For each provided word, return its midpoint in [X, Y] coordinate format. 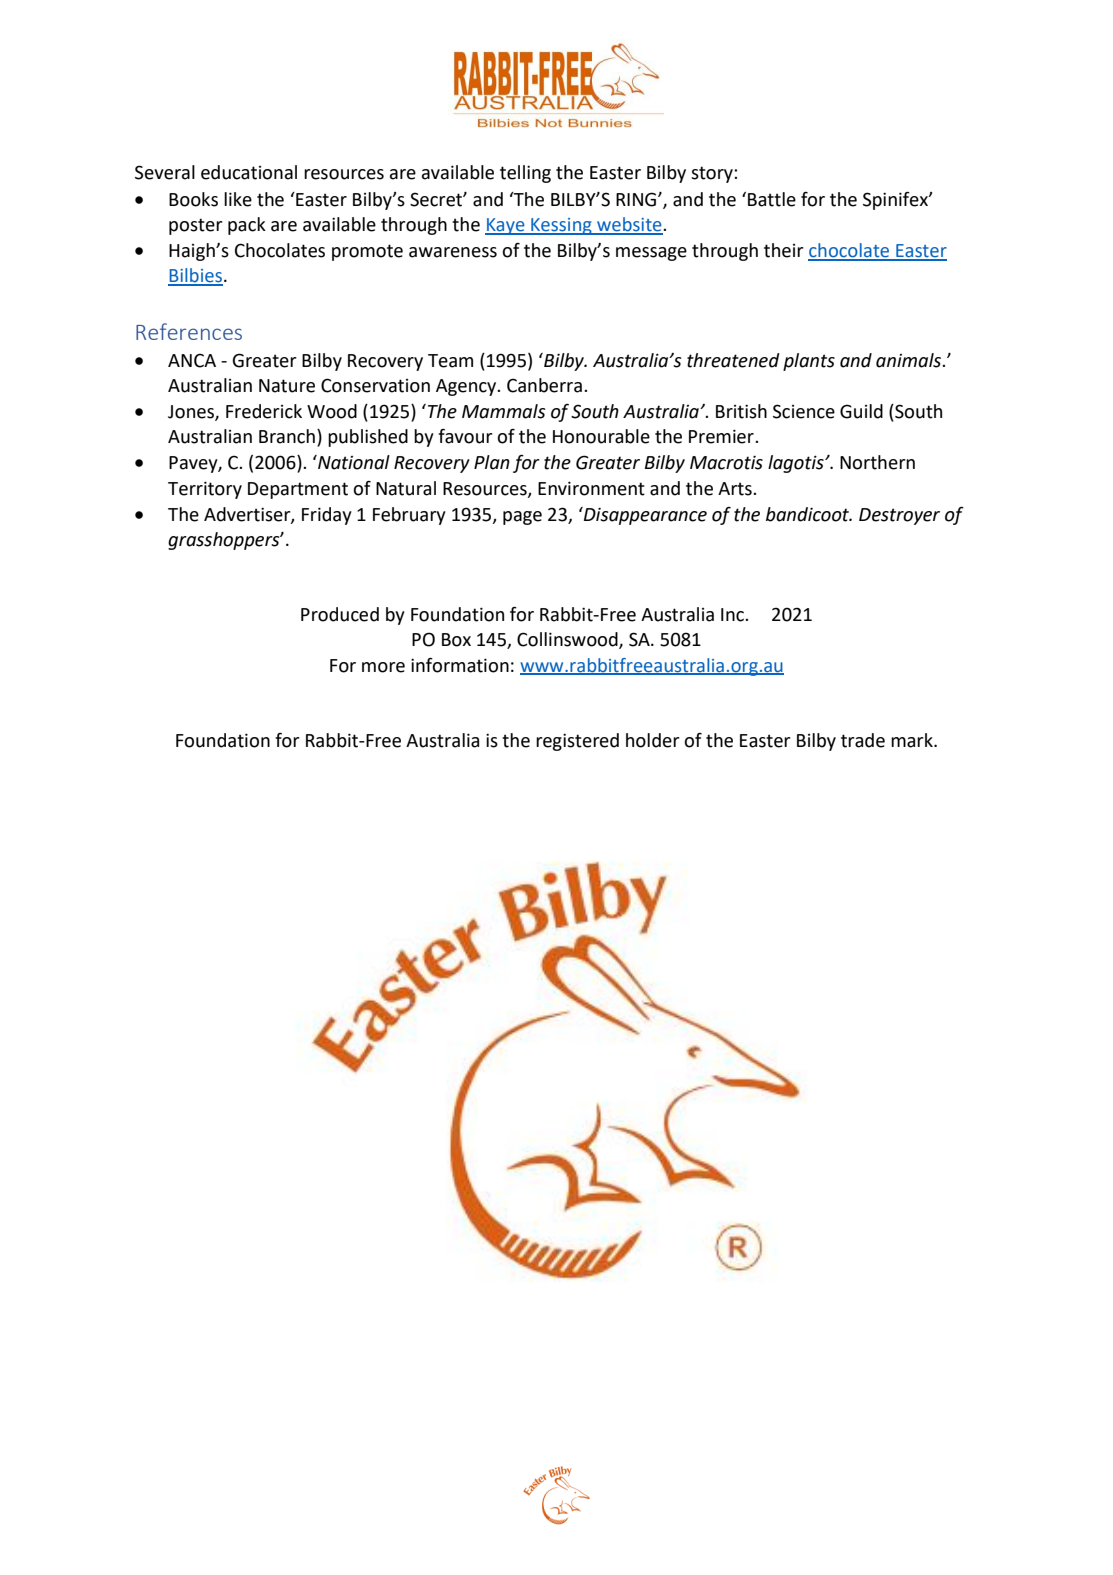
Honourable [601, 436]
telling [525, 174]
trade [863, 740]
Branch [287, 436]
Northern [877, 462]
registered [577, 742]
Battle [772, 199]
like [238, 199]
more [383, 667]
